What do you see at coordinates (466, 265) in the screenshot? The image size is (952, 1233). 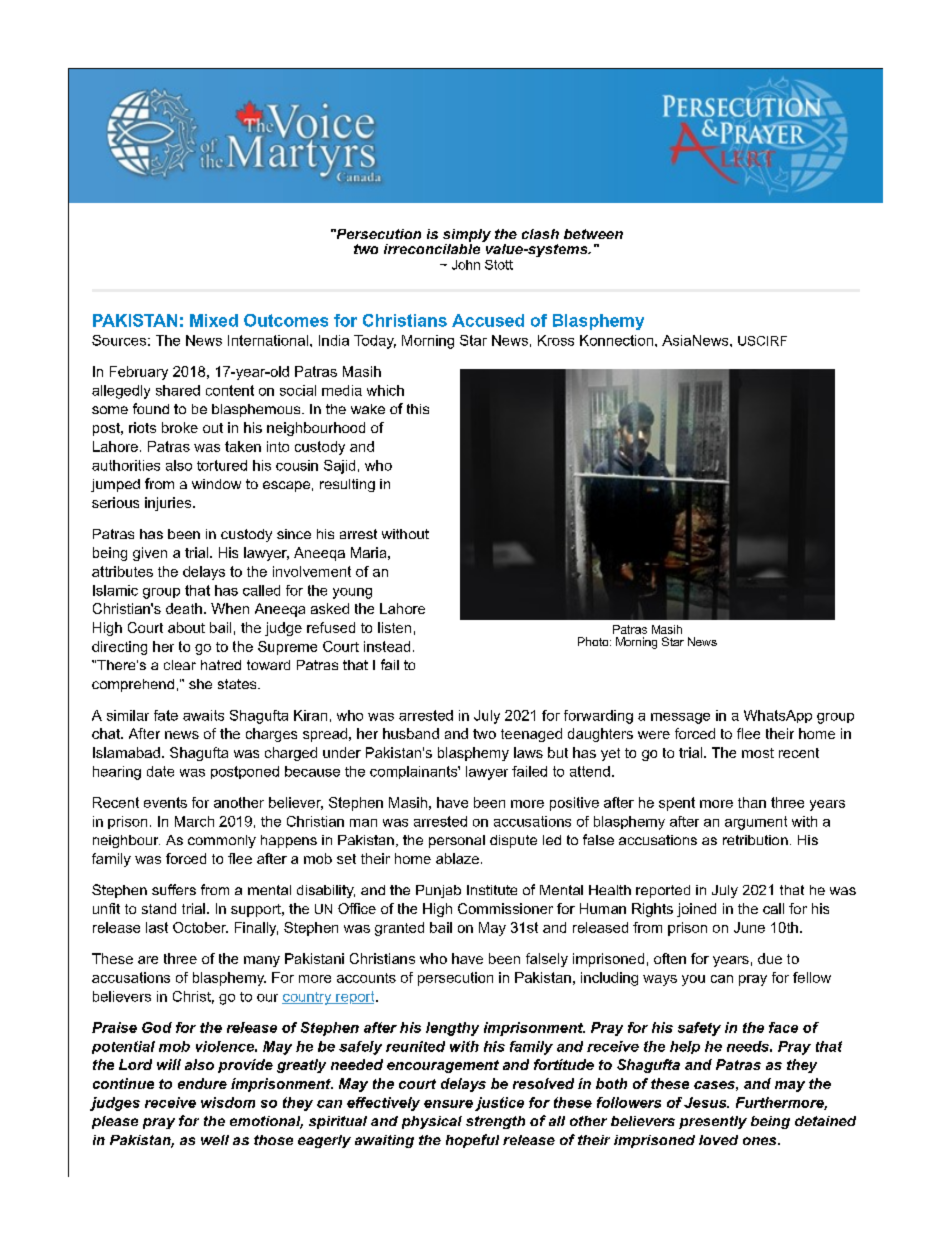 I see `John` at bounding box center [466, 265].
